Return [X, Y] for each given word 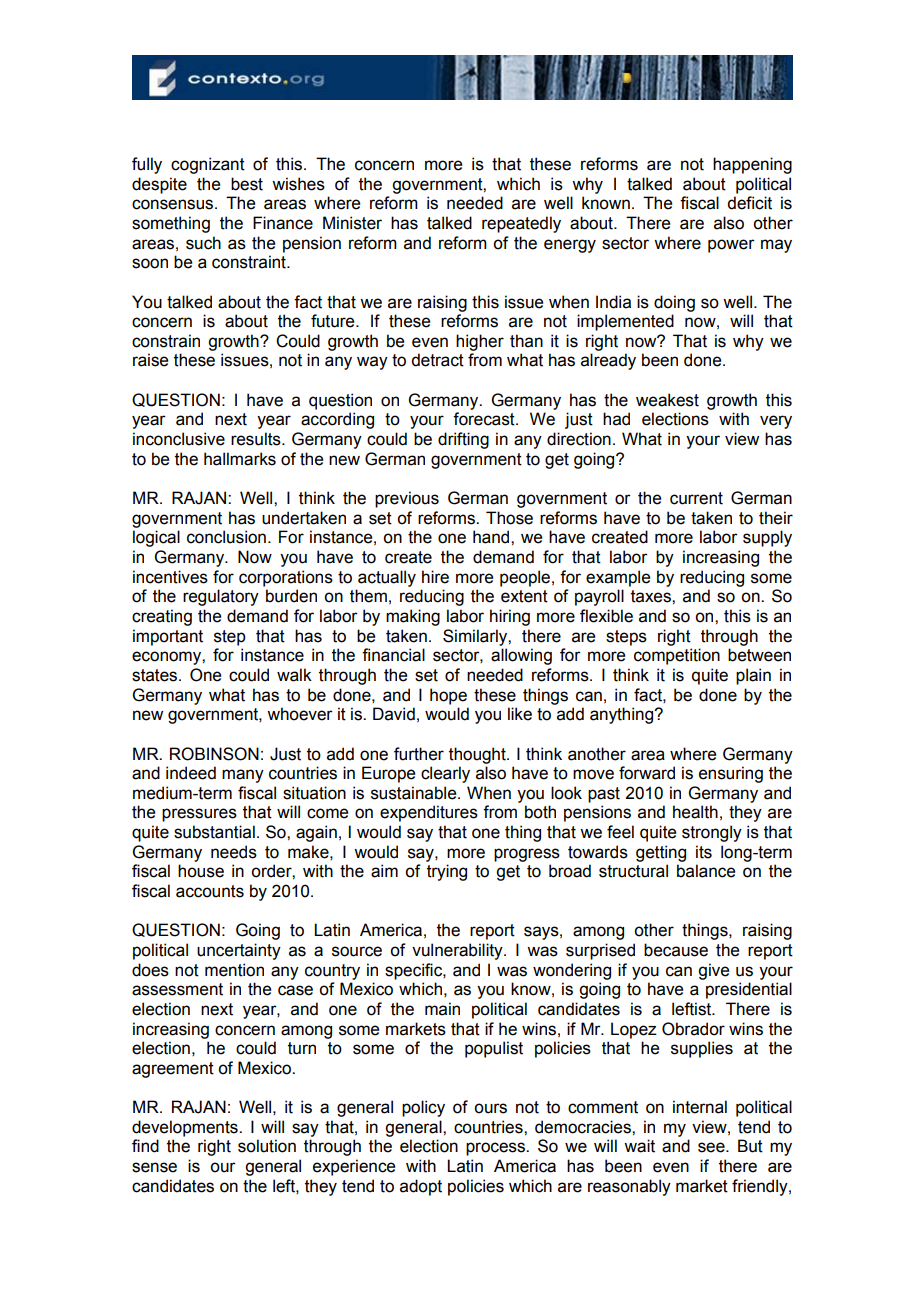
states [156, 675]
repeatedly [521, 224]
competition [677, 656]
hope [448, 696]
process [496, 1149]
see [712, 1147]
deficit [749, 203]
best [247, 184]
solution [267, 1146]
